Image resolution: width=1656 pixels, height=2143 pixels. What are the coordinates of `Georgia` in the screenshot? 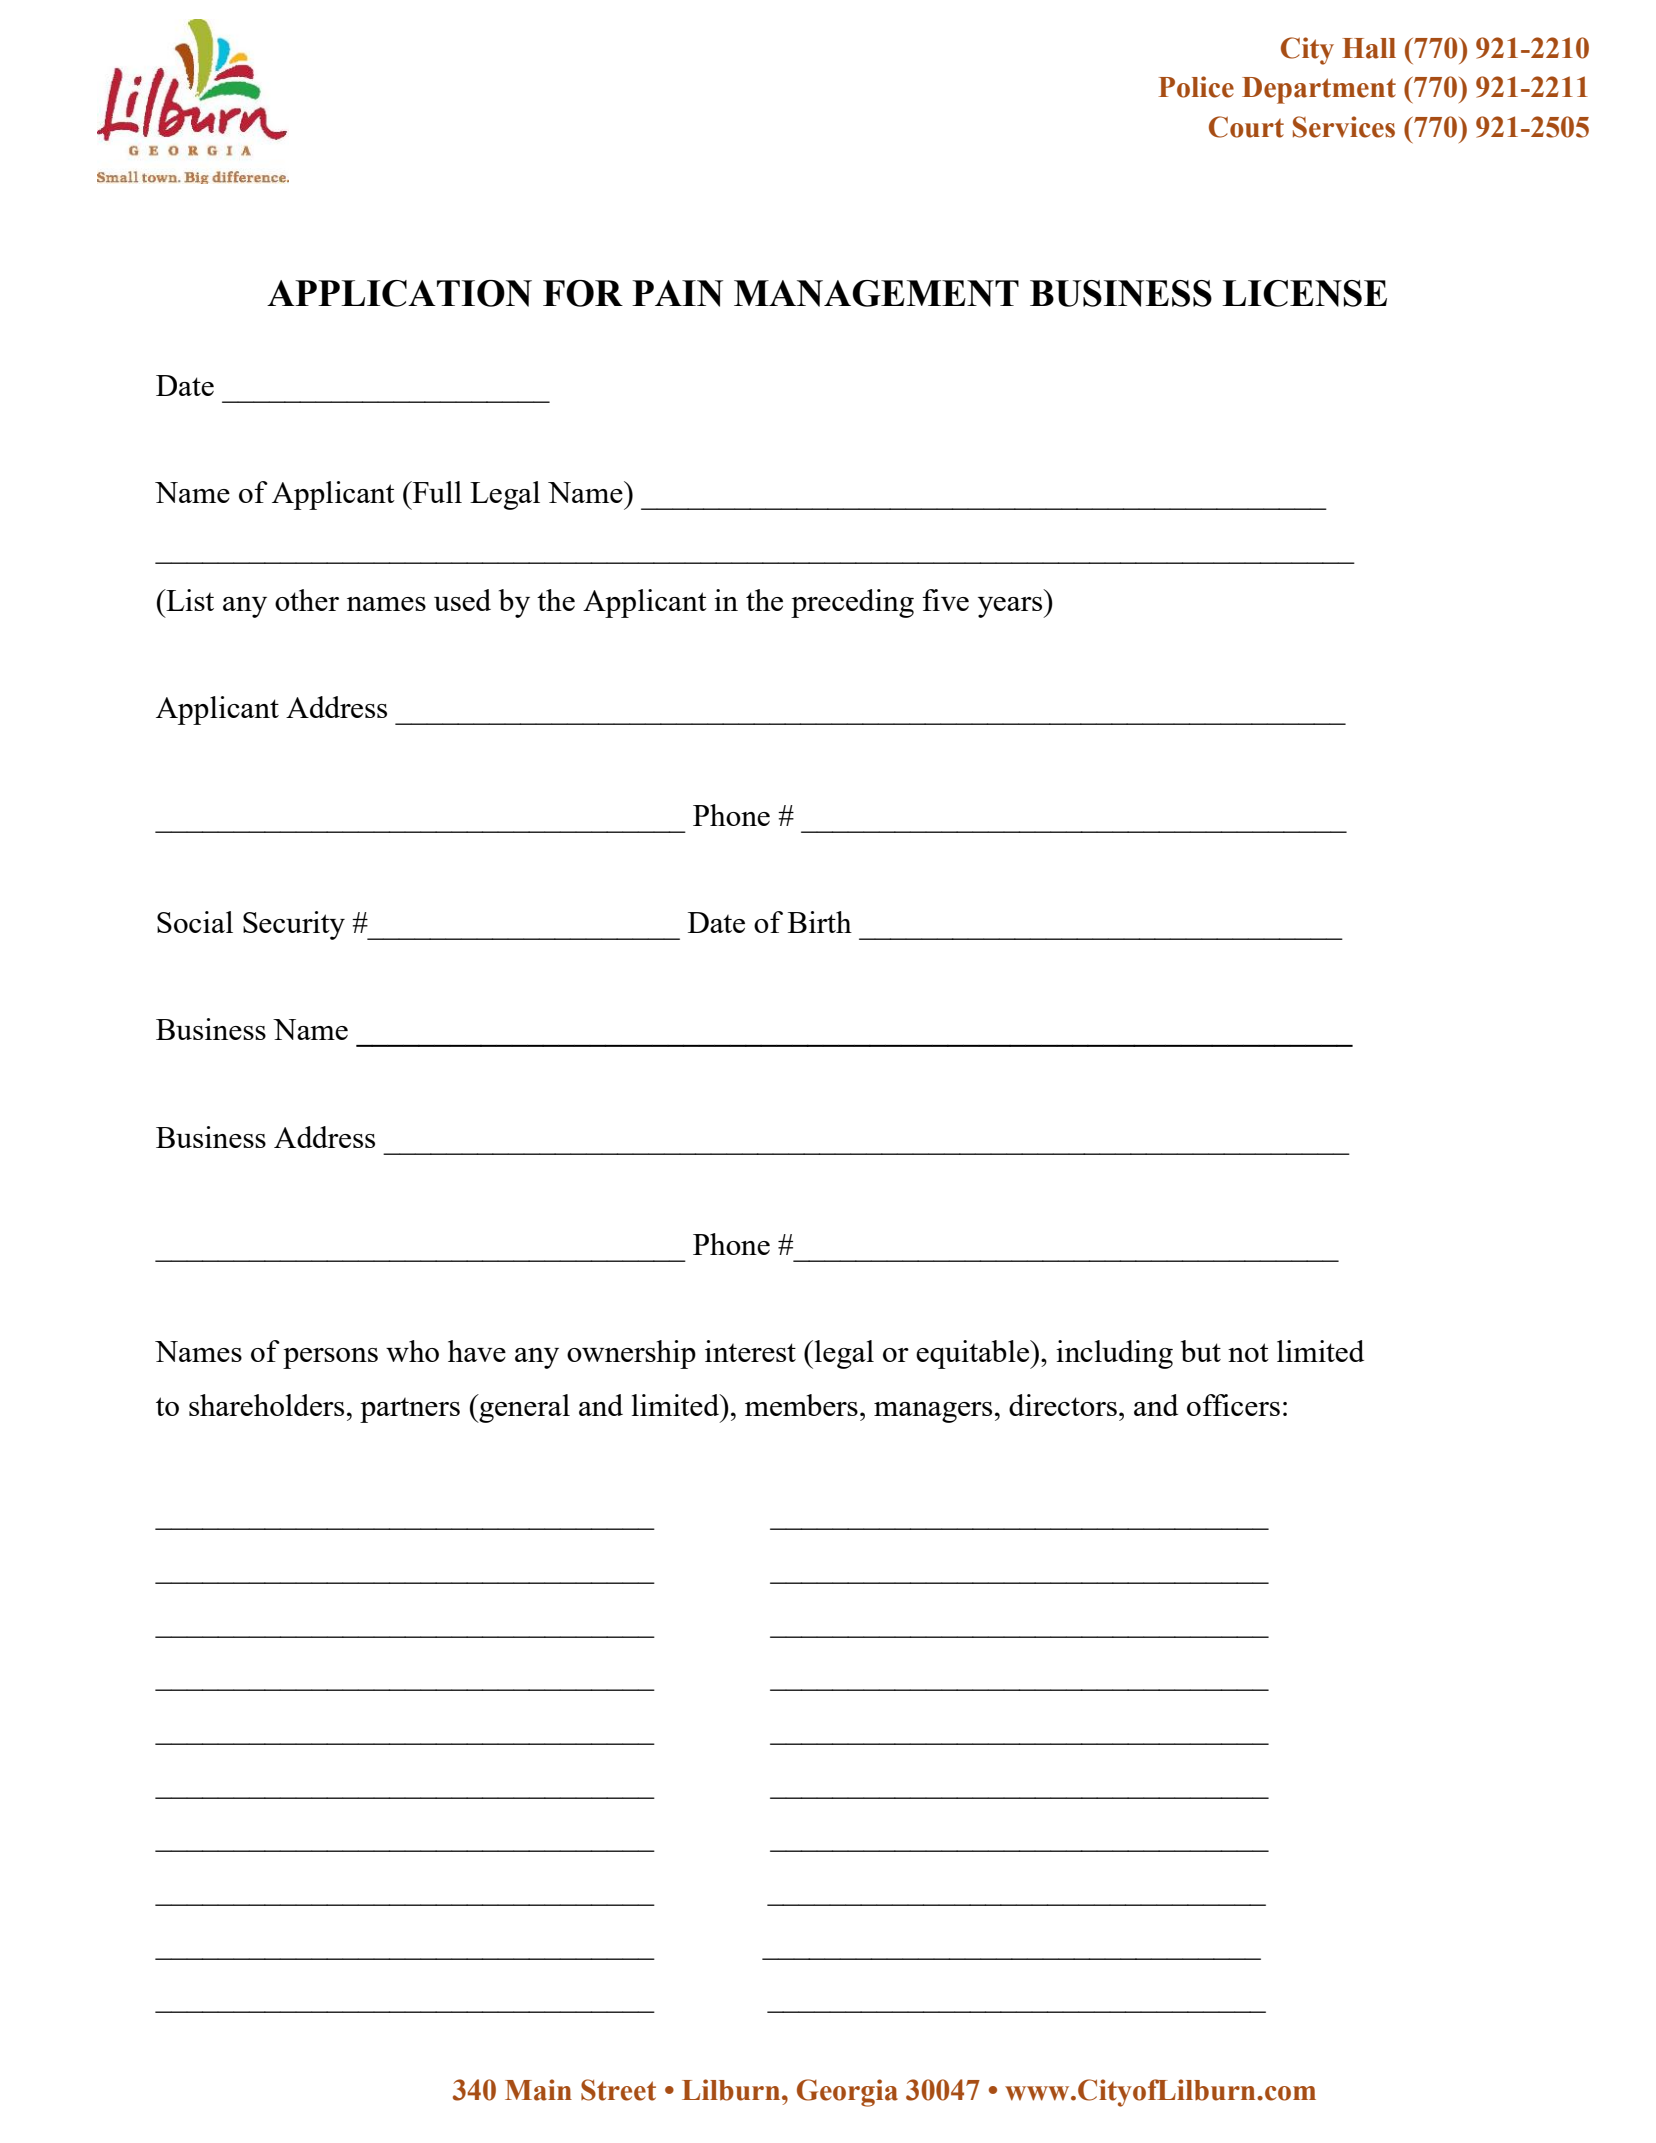 It's located at (847, 2093).
